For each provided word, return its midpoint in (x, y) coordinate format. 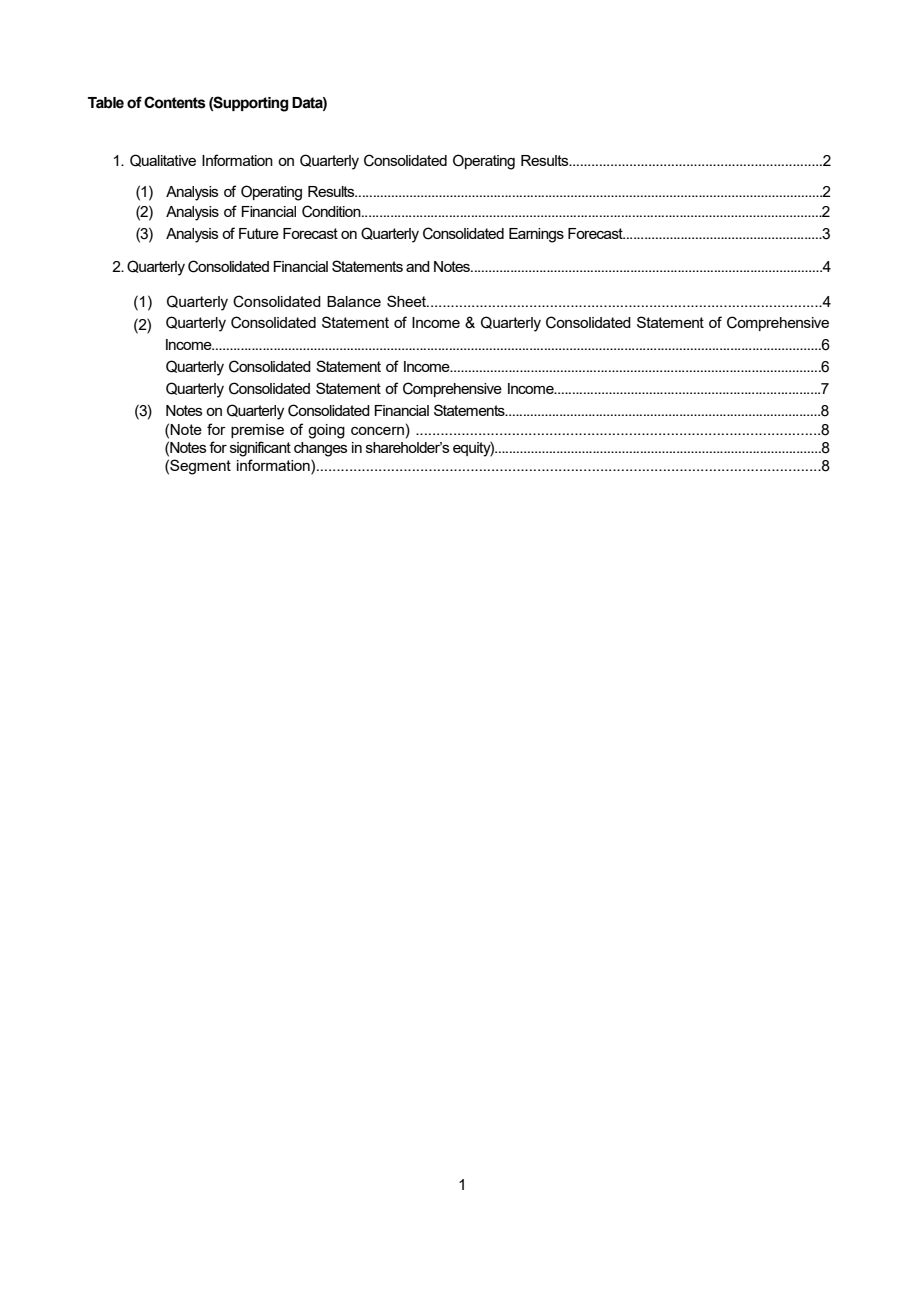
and (418, 266)
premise (257, 431)
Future (259, 233)
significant (260, 449)
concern (377, 431)
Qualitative (163, 160)
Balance (354, 301)
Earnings (536, 235)
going (326, 431)
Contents (175, 102)
